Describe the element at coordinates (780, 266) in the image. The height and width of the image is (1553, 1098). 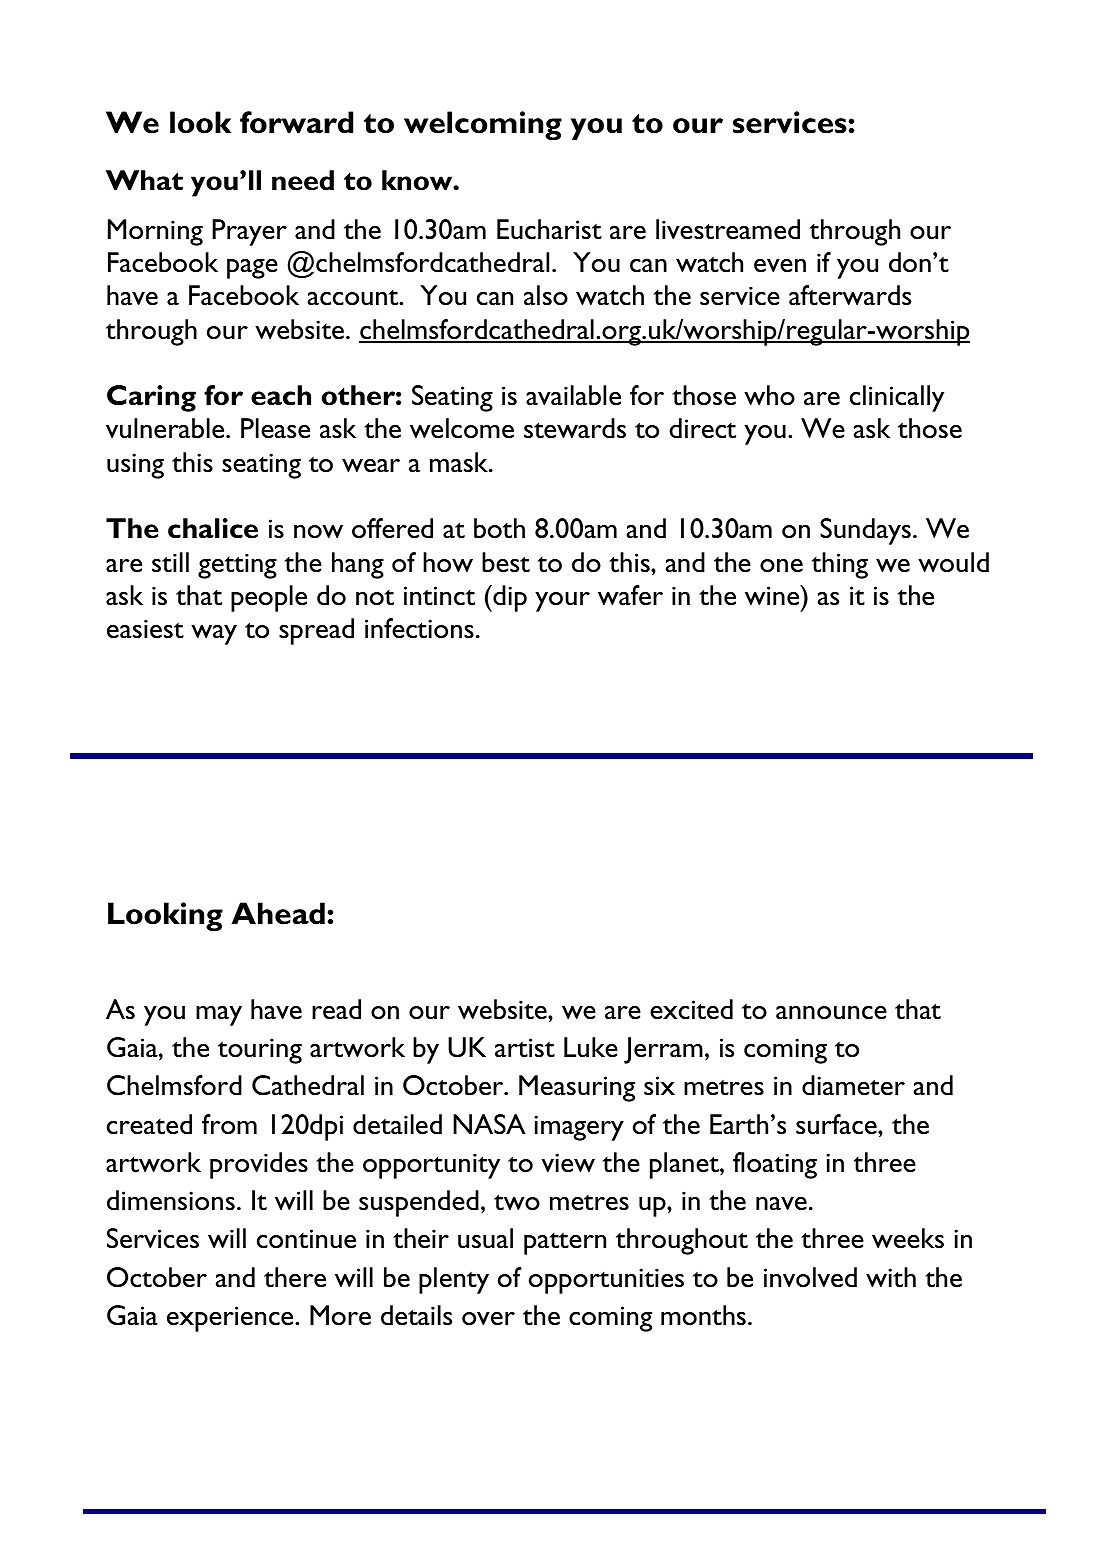
I see `even` at that location.
